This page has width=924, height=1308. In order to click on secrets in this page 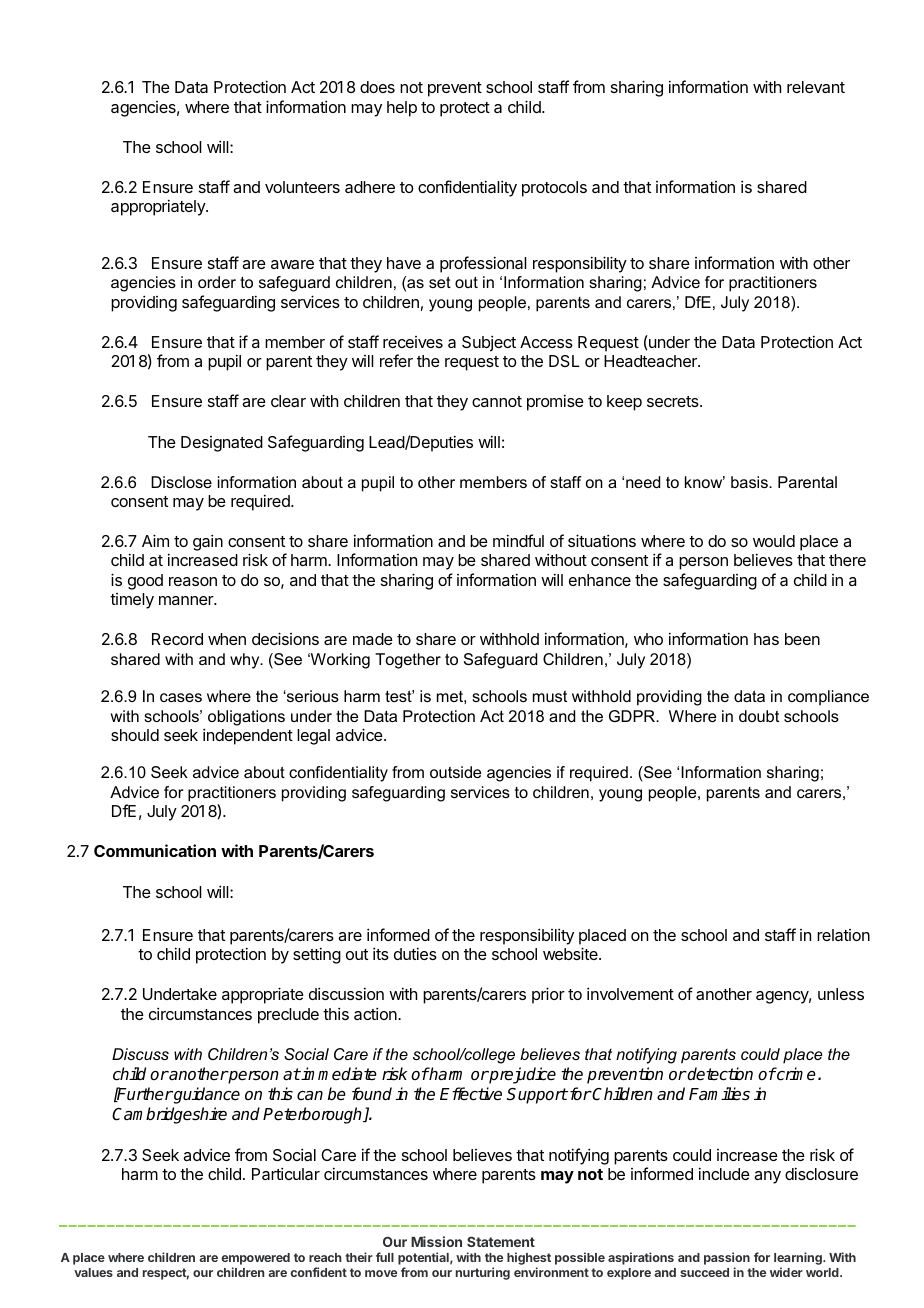, I will do `click(674, 401)`.
